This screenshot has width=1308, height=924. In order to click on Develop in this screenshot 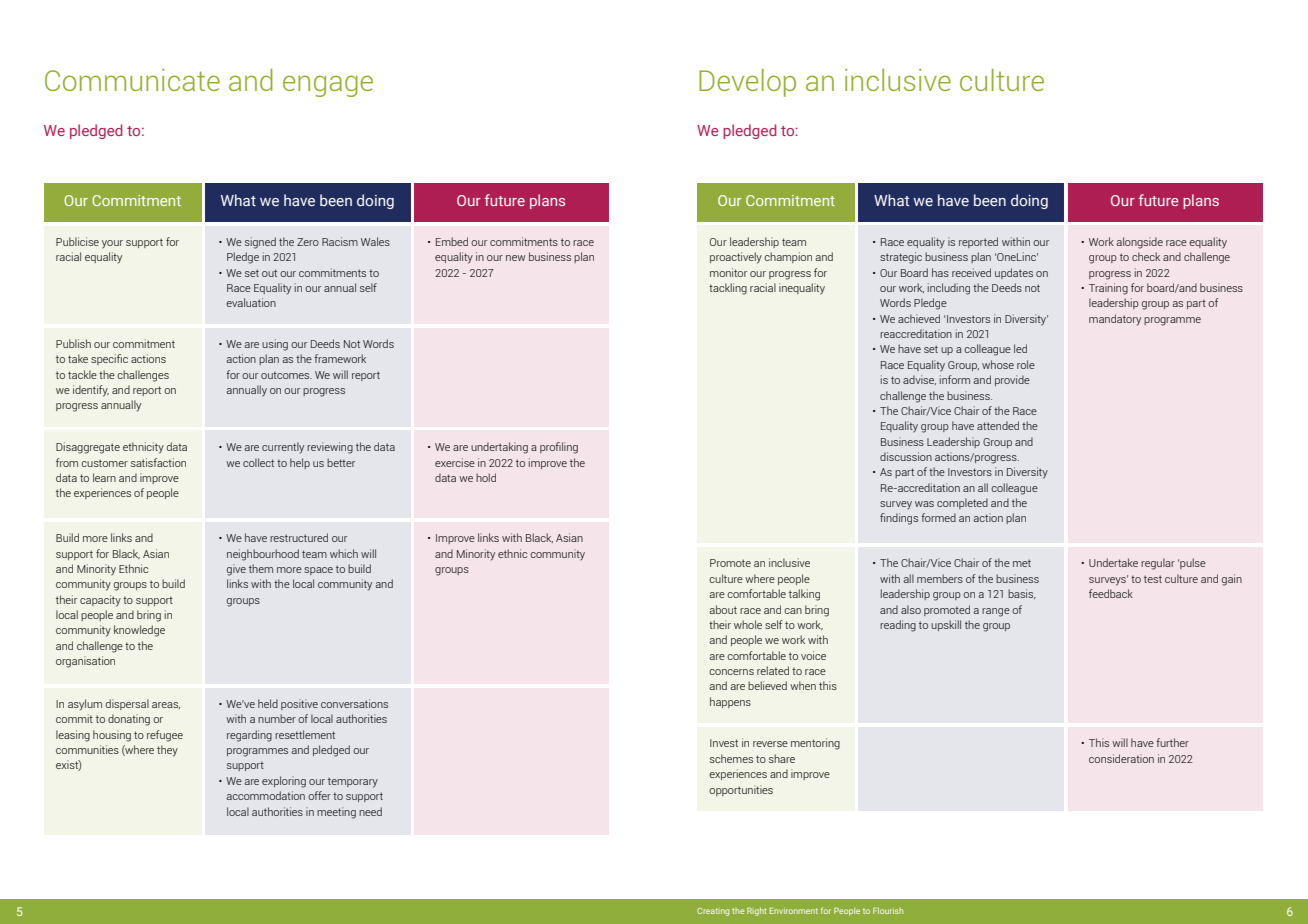, I will do `click(747, 83)`.
